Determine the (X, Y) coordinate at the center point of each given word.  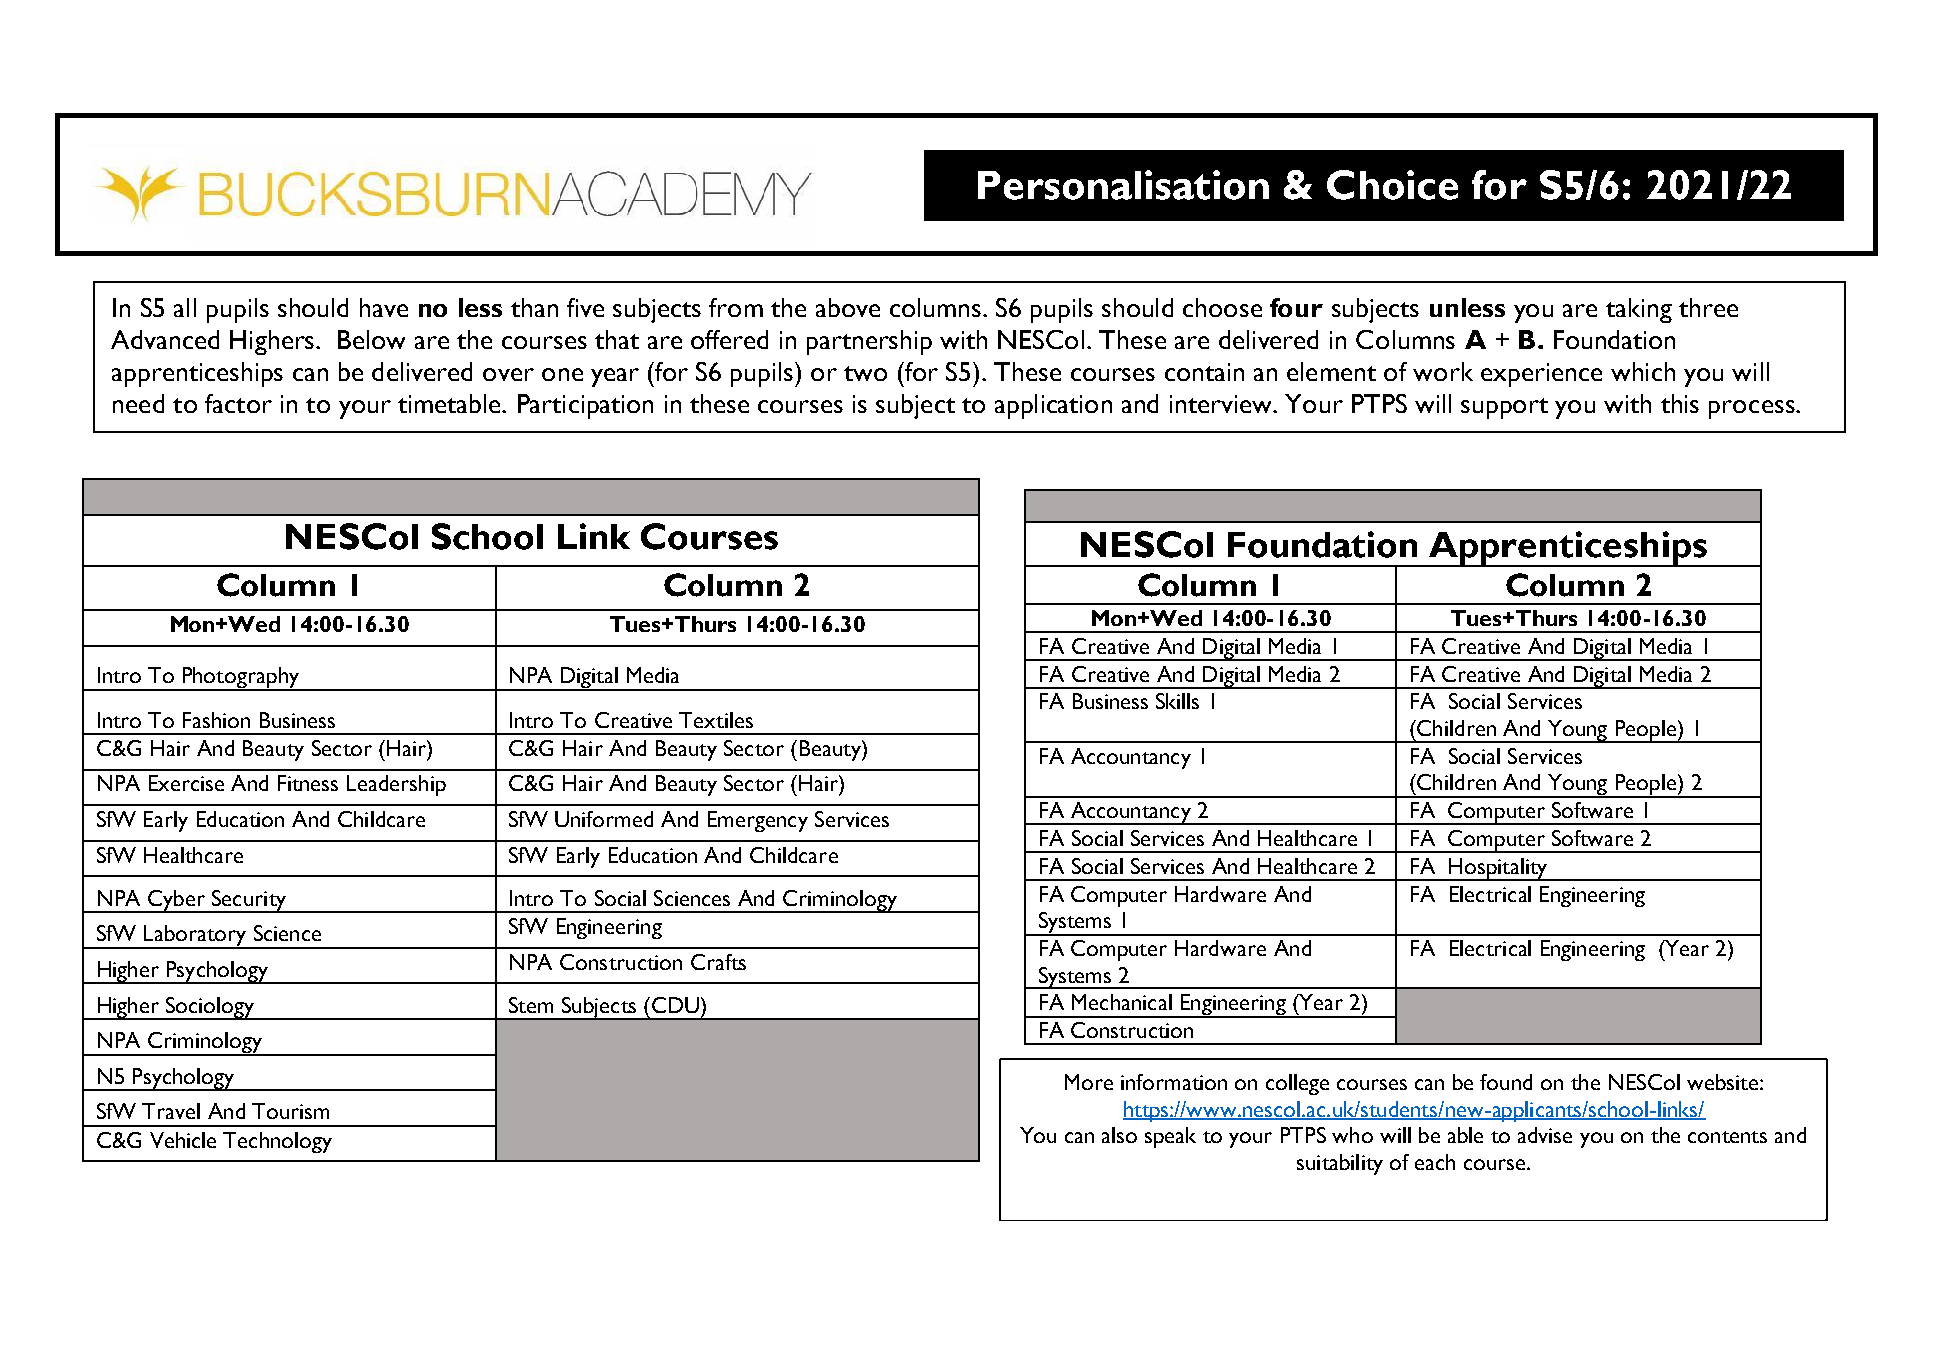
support (1504, 408)
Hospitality (1498, 869)
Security (249, 901)
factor (238, 403)
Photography (241, 679)
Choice (1392, 185)
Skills (1177, 701)
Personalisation (1123, 185)
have (384, 307)
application (1053, 406)
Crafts (718, 962)
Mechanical (1122, 1002)
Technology (277, 1142)
